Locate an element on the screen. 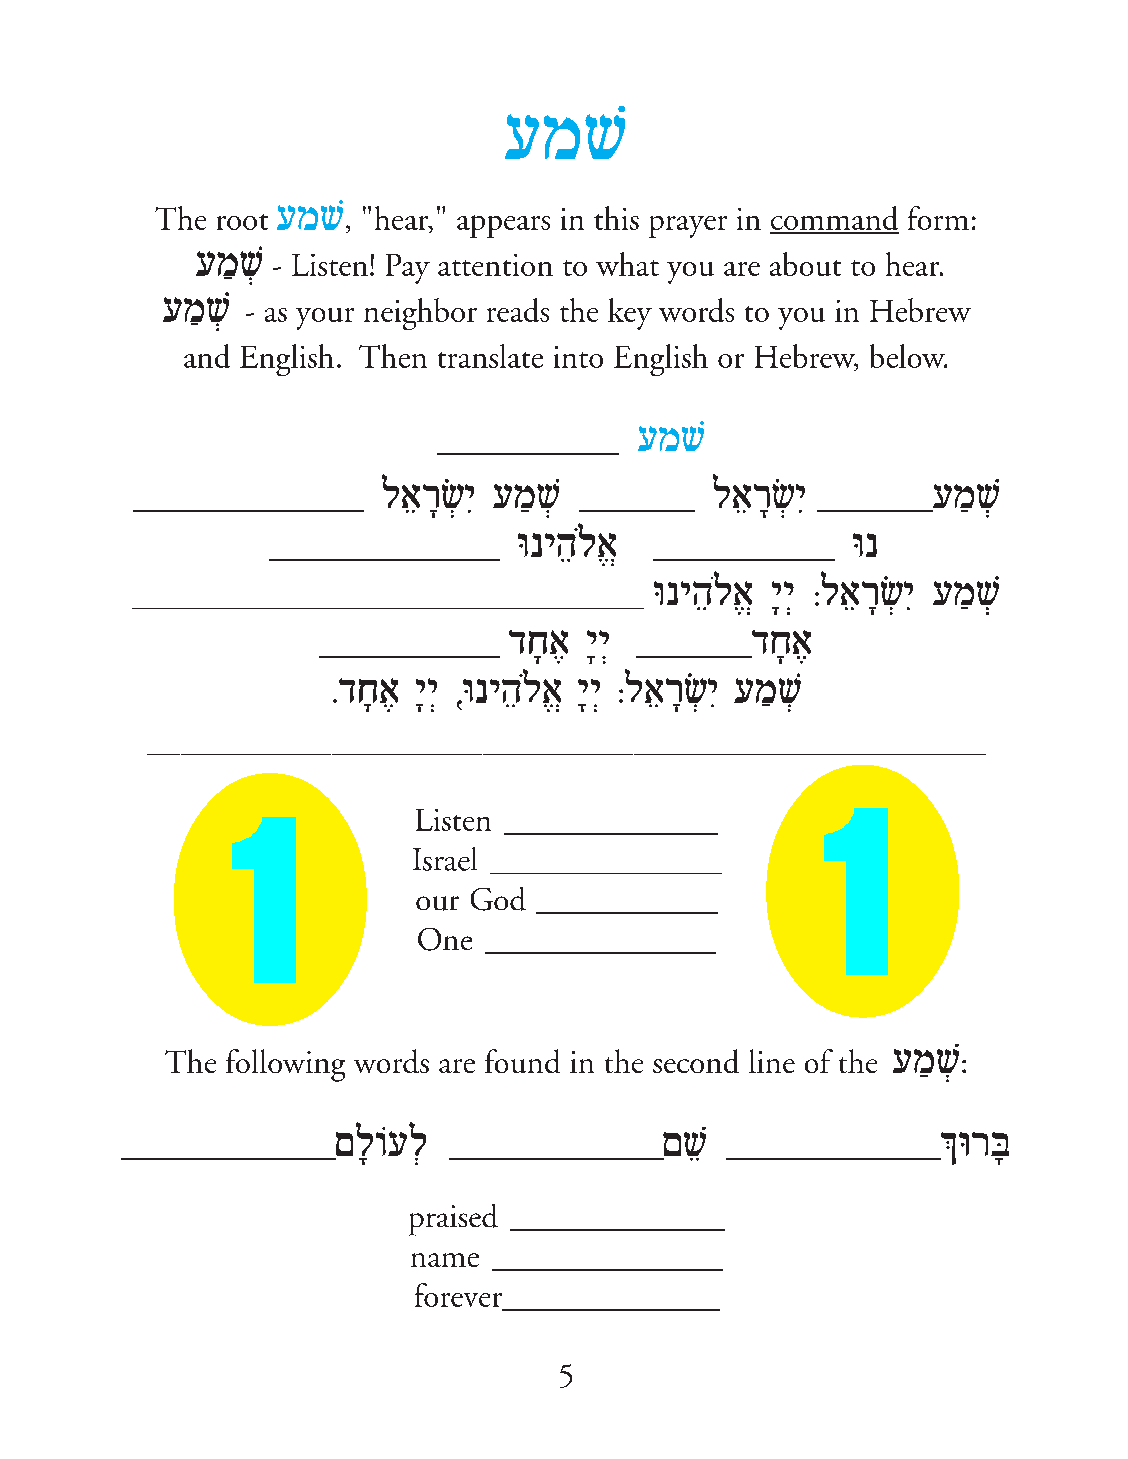 This screenshot has height=1459, width=1128. One is located at coordinates (445, 939).
